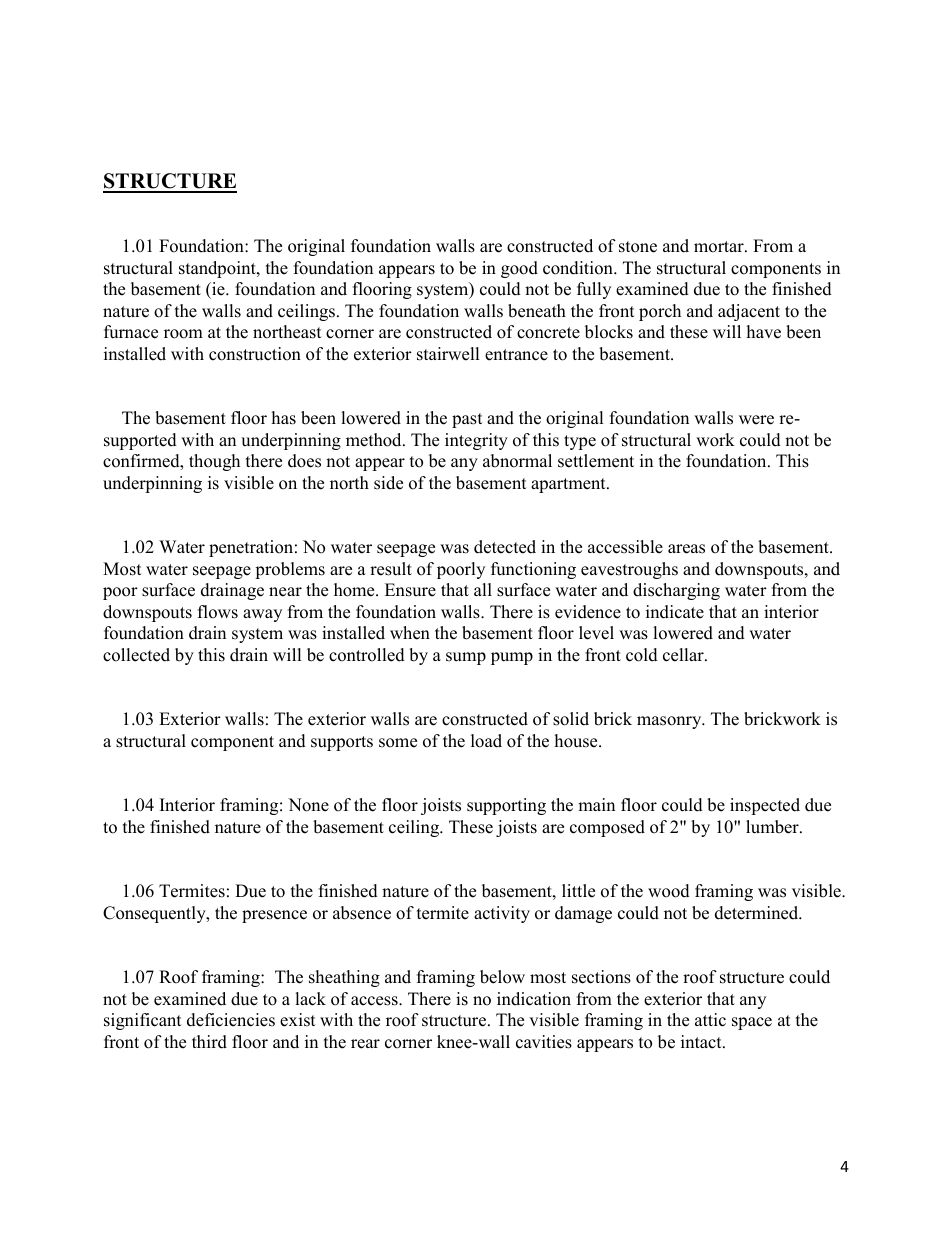  What do you see at coordinates (720, 247) in the screenshot?
I see `mortar` at bounding box center [720, 247].
